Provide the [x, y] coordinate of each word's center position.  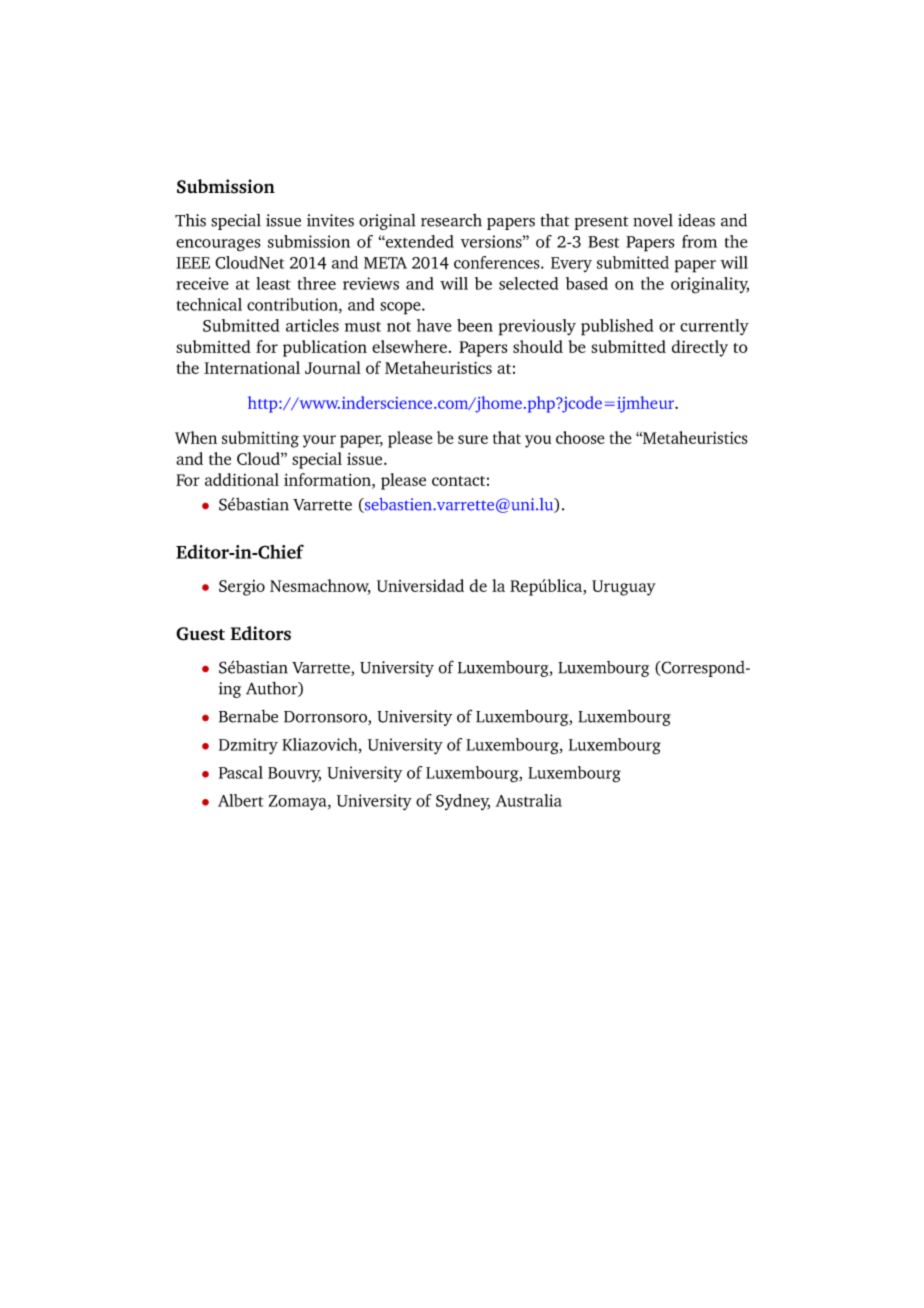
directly [700, 348]
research [451, 220]
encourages [218, 245]
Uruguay [624, 588]
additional [242, 479]
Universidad [420, 585]
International [252, 367]
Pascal [241, 772]
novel [653, 220]
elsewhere [409, 346]
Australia [529, 800]
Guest [200, 634]
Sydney [463, 802]
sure [473, 439]
